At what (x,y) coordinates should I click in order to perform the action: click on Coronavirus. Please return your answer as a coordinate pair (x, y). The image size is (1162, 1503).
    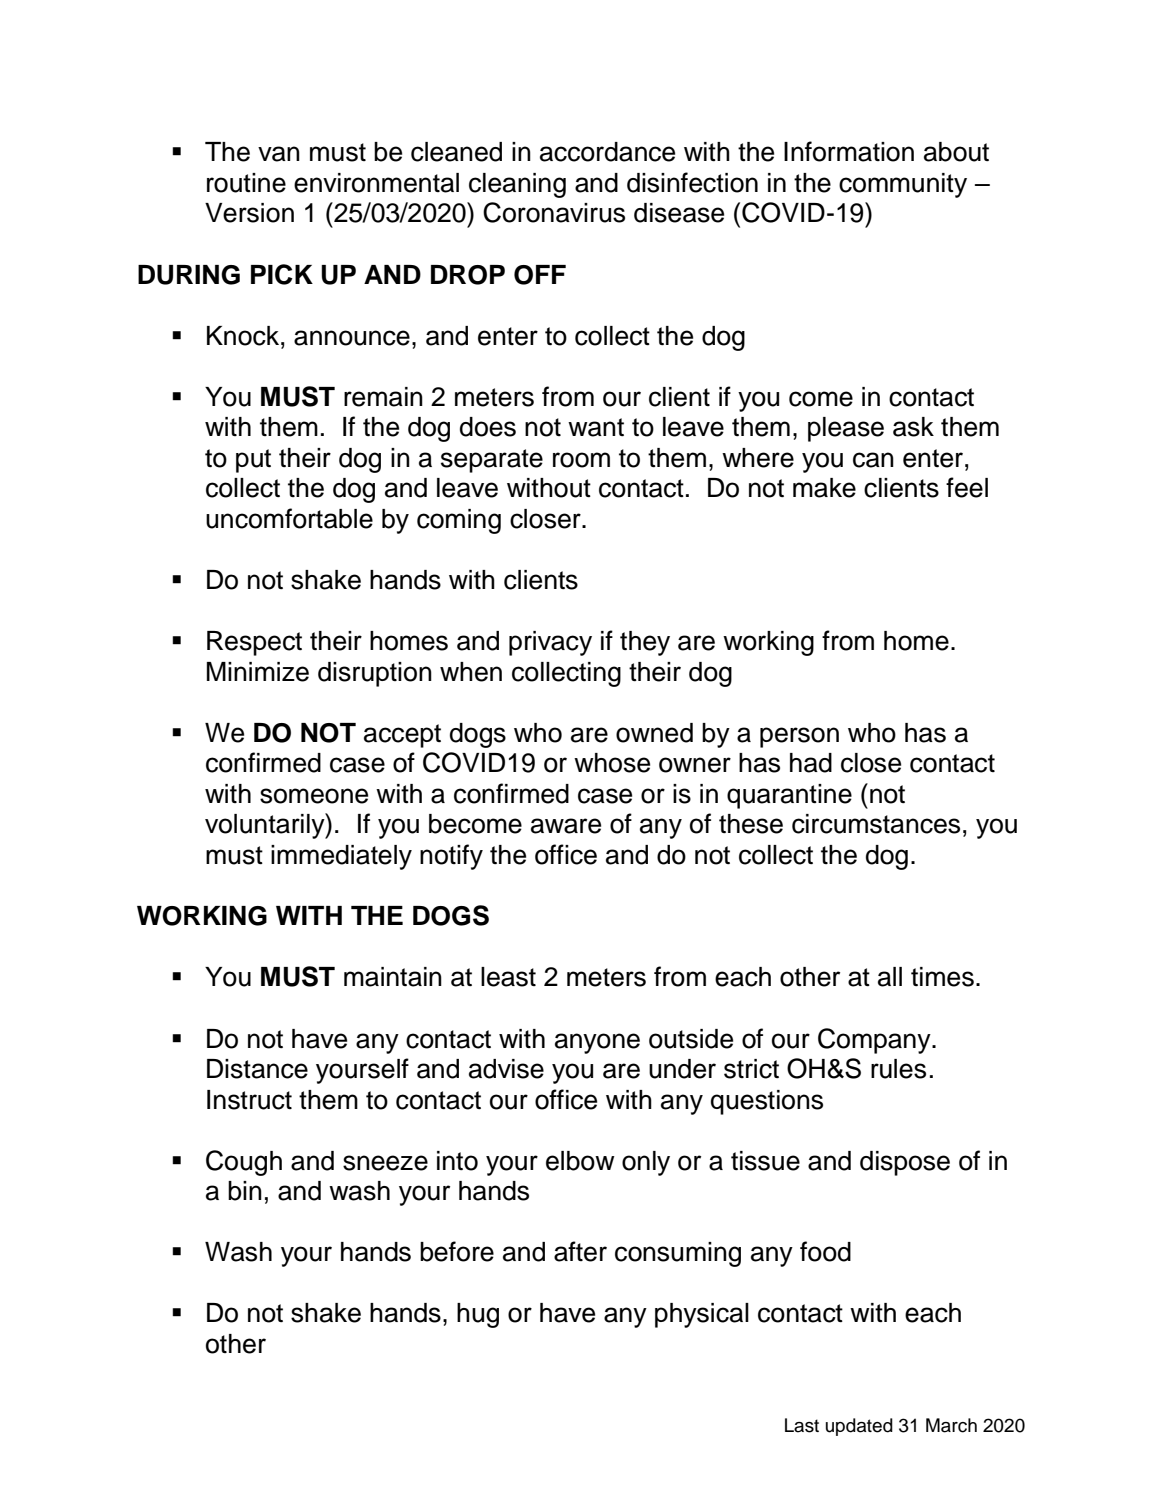
    Looking at the image, I should click on (554, 212).
